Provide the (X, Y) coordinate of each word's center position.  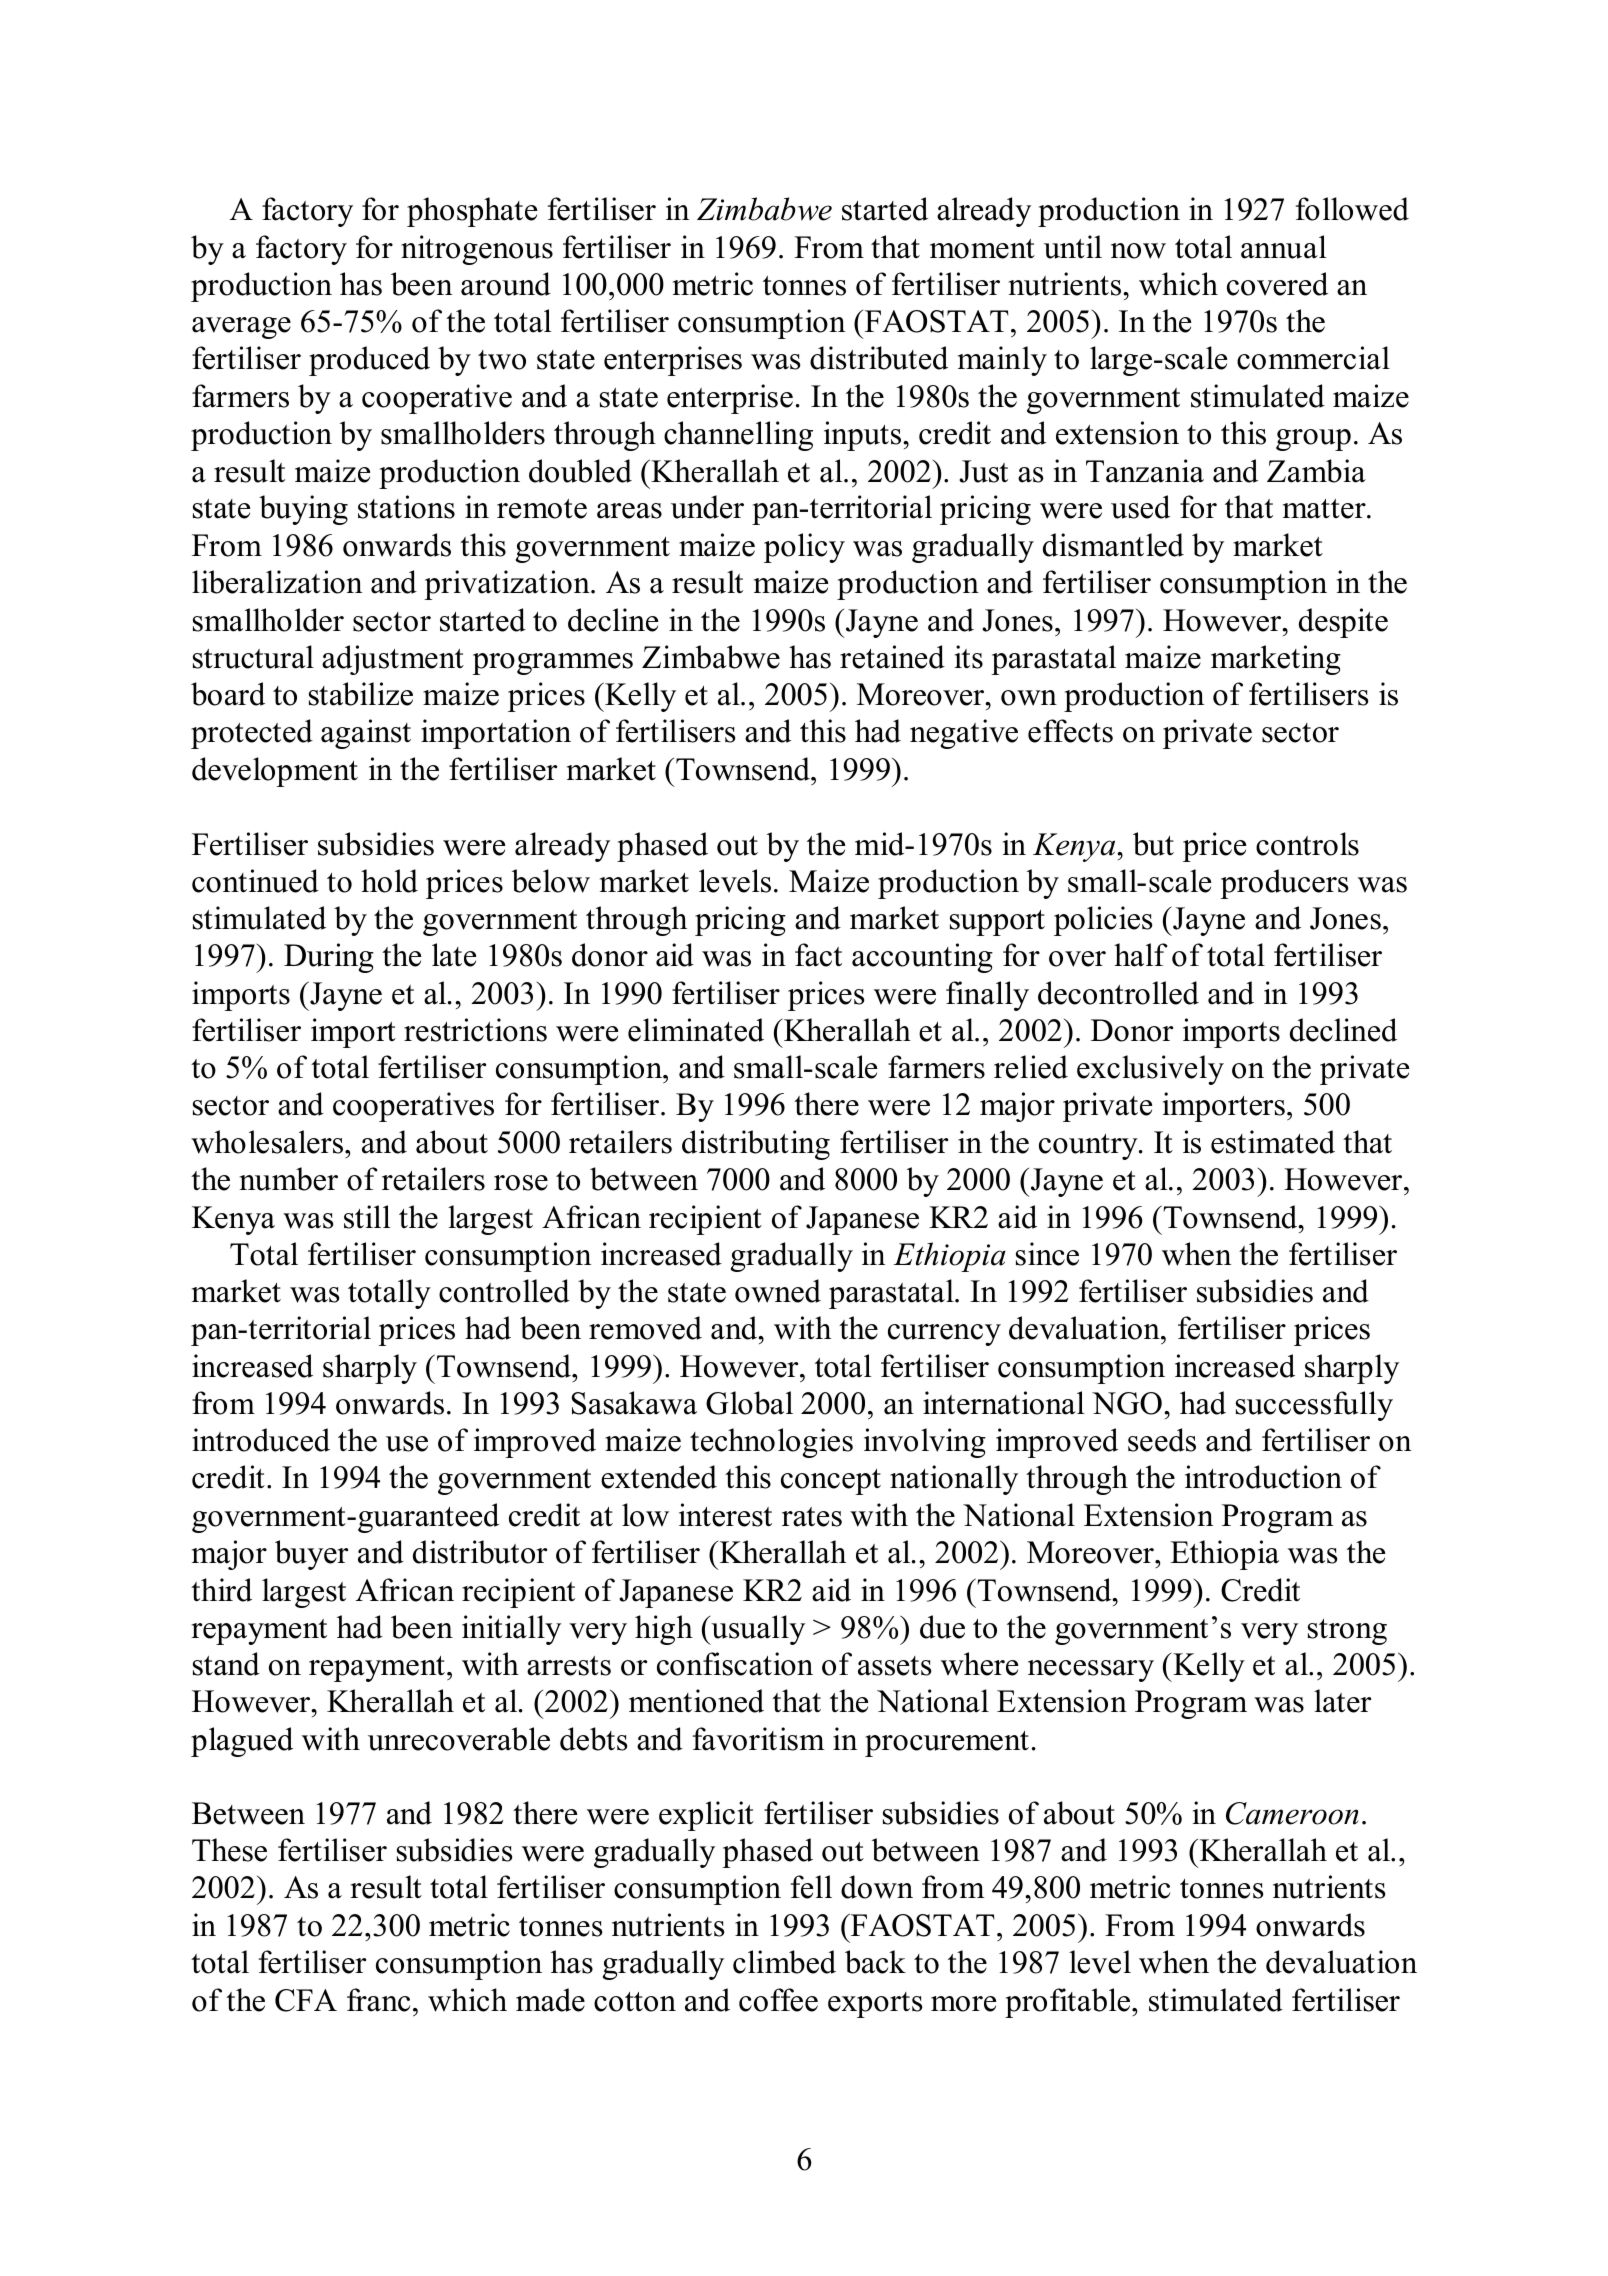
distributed (879, 358)
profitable (1067, 2003)
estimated (1273, 1142)
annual (1284, 247)
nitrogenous (477, 250)
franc (378, 2000)
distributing (756, 1145)
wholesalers (268, 1142)
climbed (784, 1962)
